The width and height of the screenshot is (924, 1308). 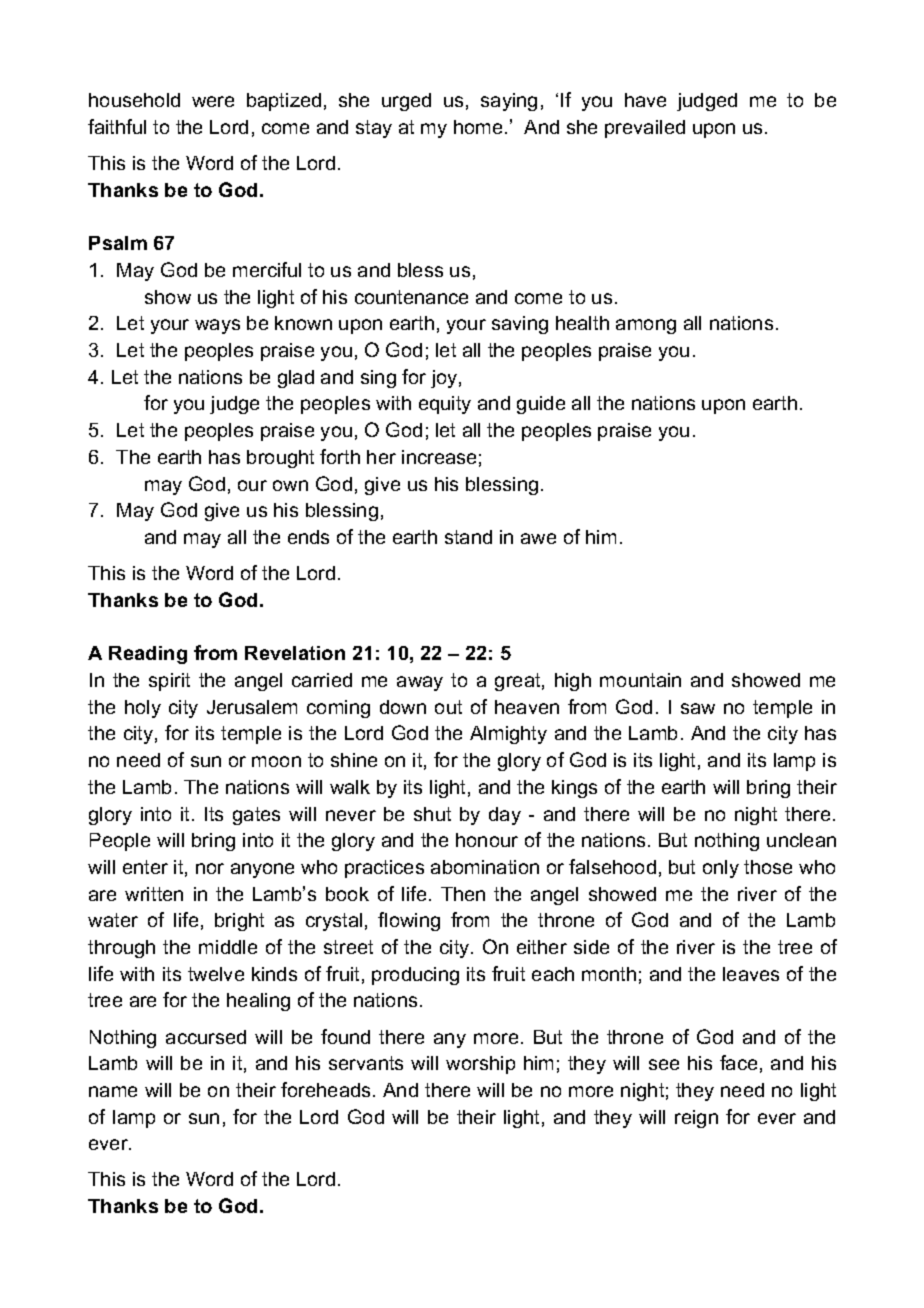 What do you see at coordinates (210, 868) in the screenshot?
I see `nor` at bounding box center [210, 868].
